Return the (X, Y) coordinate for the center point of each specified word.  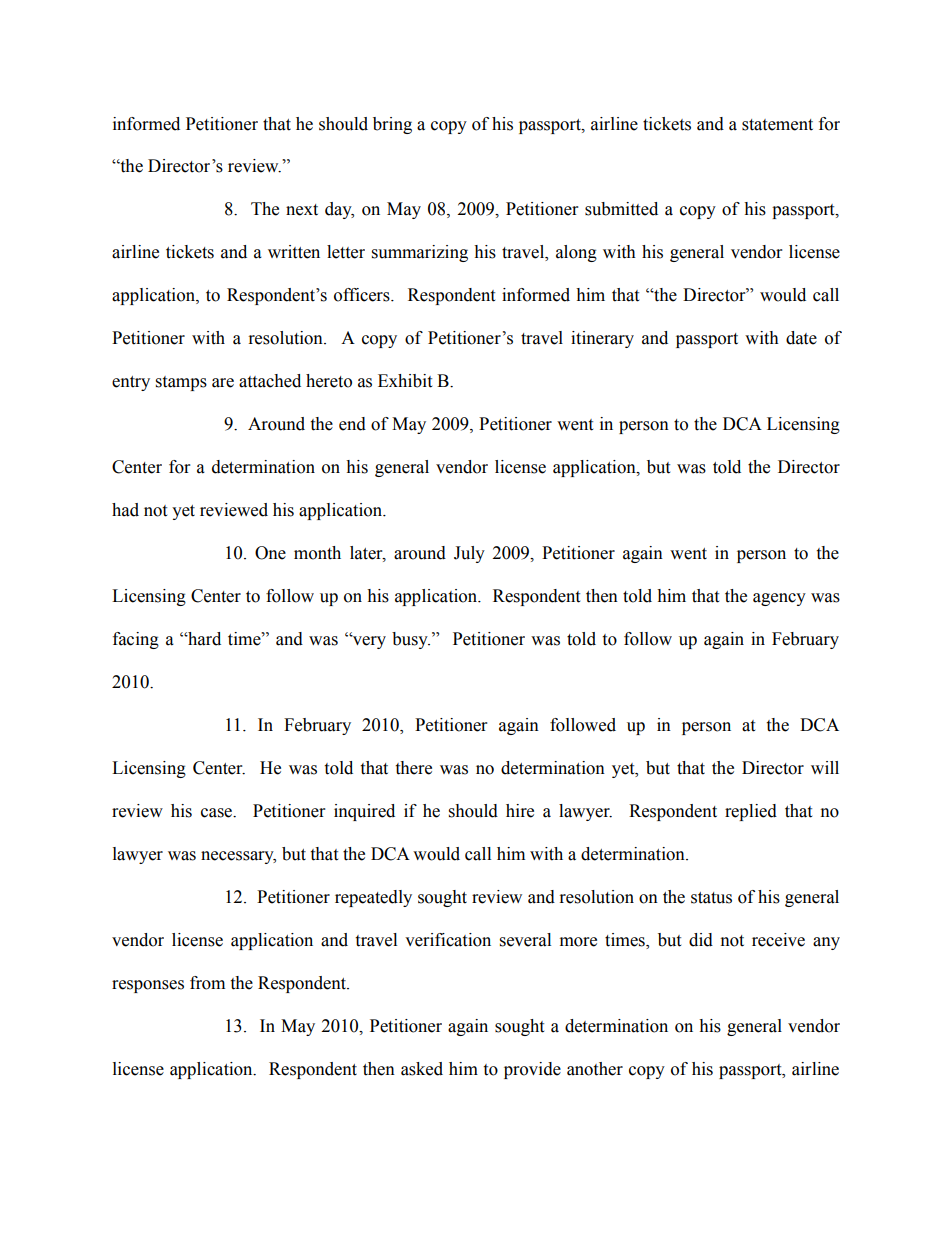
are (223, 383)
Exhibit (405, 381)
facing (136, 640)
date (801, 338)
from (207, 983)
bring (392, 125)
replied (751, 812)
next (302, 210)
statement (777, 125)
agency (779, 599)
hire (520, 811)
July (469, 554)
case (218, 813)
